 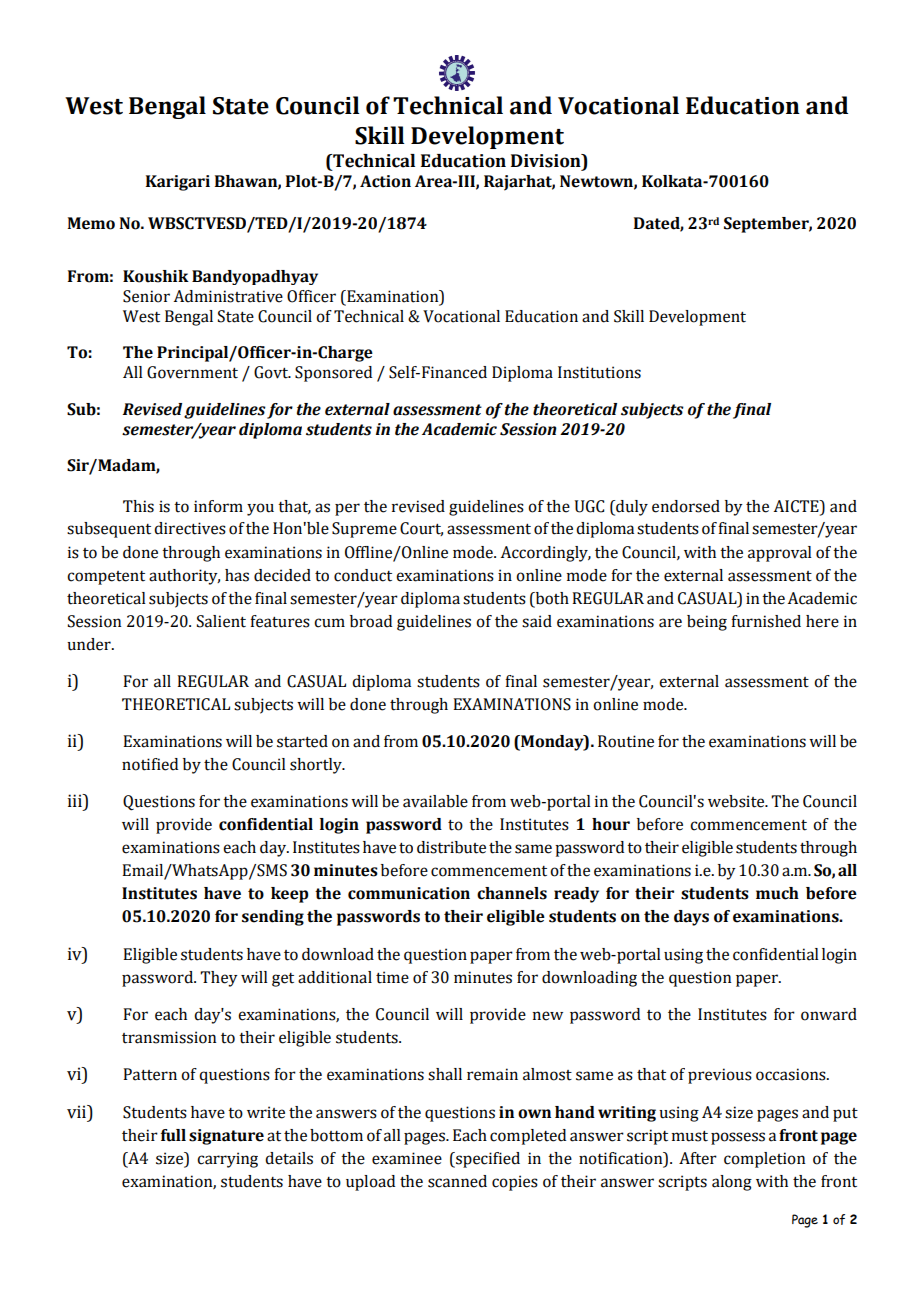 What do you see at coordinates (90, 644) in the screenshot?
I see `under` at bounding box center [90, 644].
